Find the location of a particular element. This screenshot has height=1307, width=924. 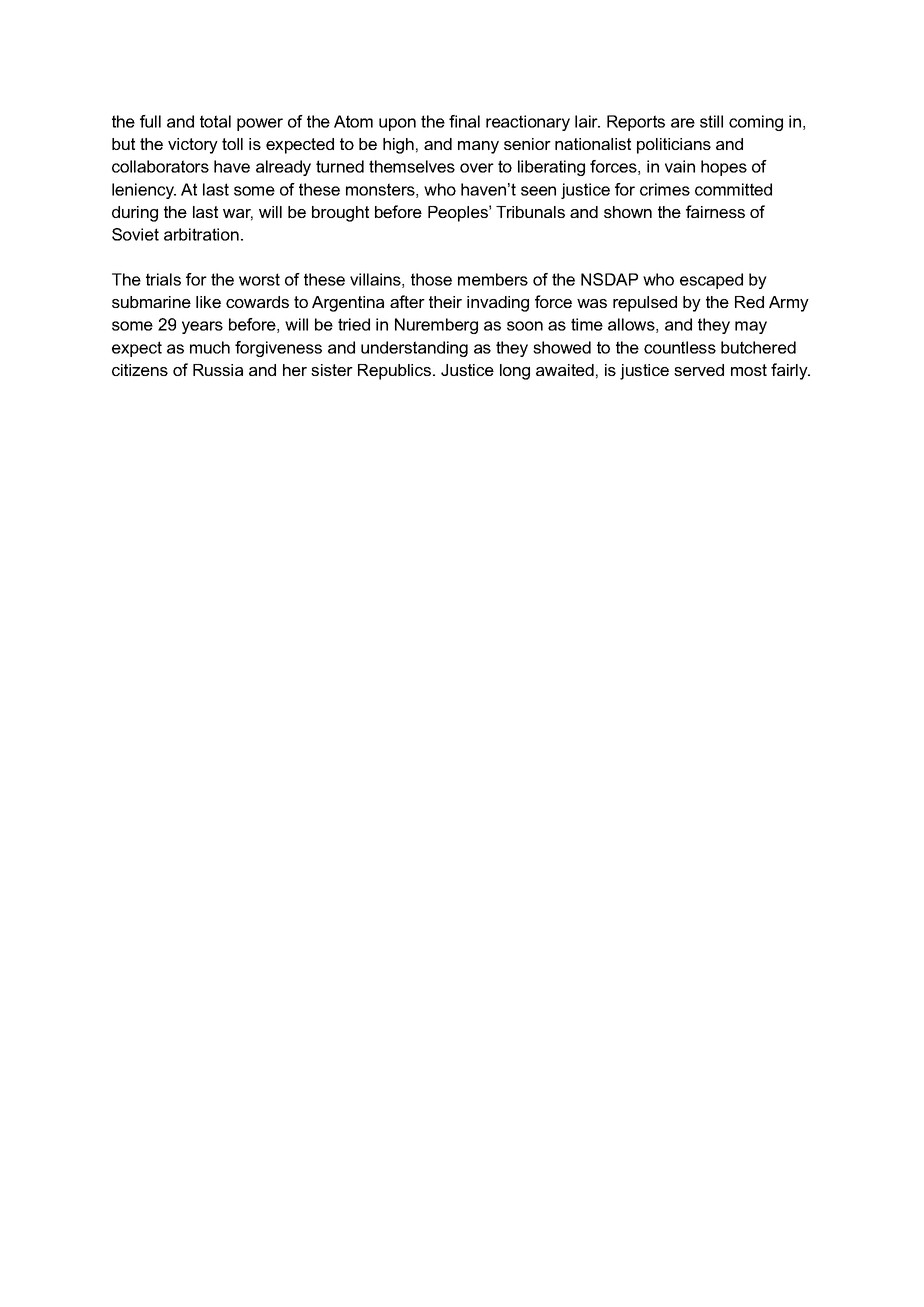

worst is located at coordinates (259, 279).
